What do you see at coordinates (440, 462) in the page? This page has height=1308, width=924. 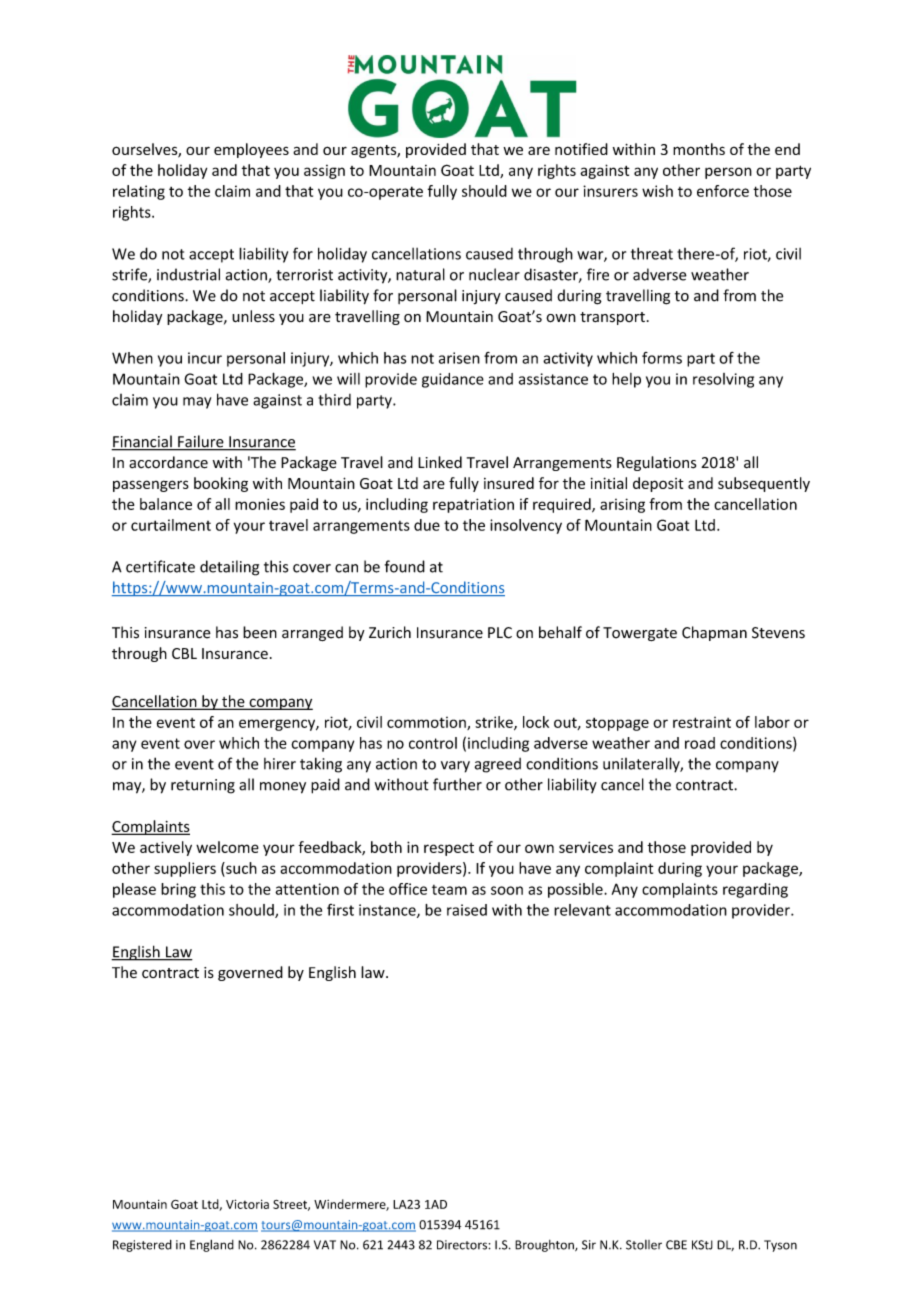 I see `Linked` at bounding box center [440, 462].
